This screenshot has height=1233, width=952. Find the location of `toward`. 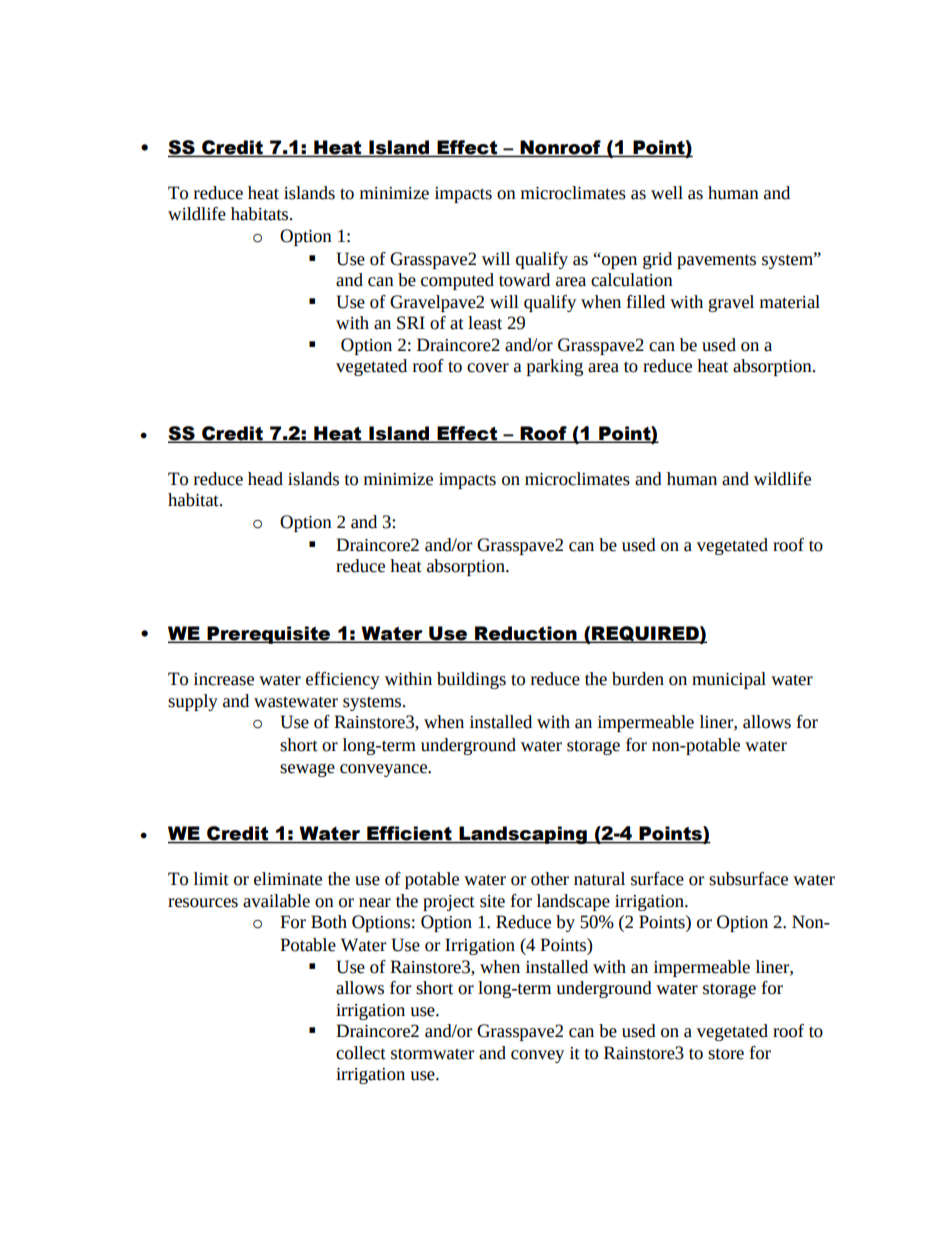

toward is located at coordinates (524, 280).
